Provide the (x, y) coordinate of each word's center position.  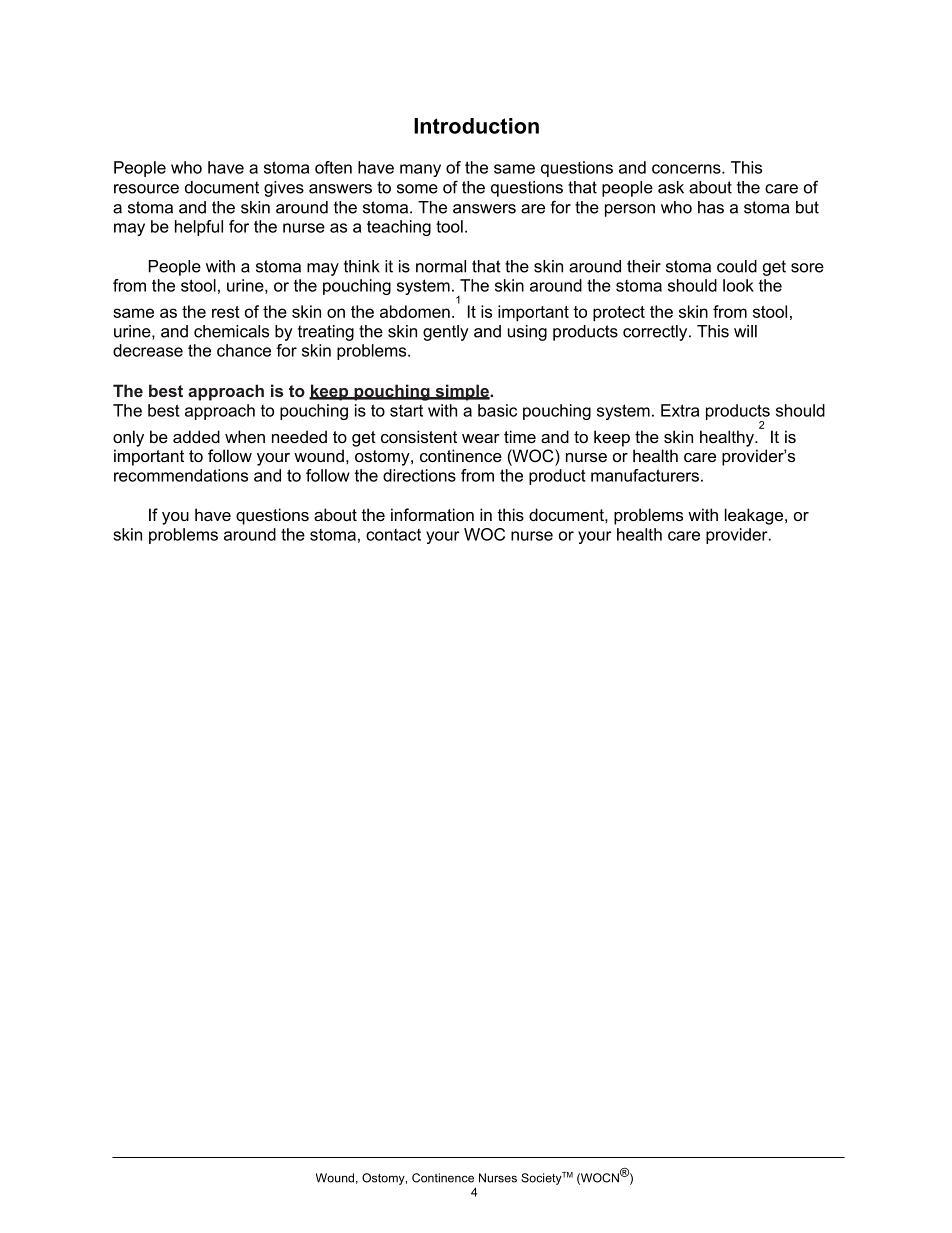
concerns (687, 169)
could (737, 266)
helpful (199, 228)
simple (462, 392)
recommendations (181, 475)
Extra (680, 410)
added (196, 436)
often (333, 167)
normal (441, 266)
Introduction (476, 126)
